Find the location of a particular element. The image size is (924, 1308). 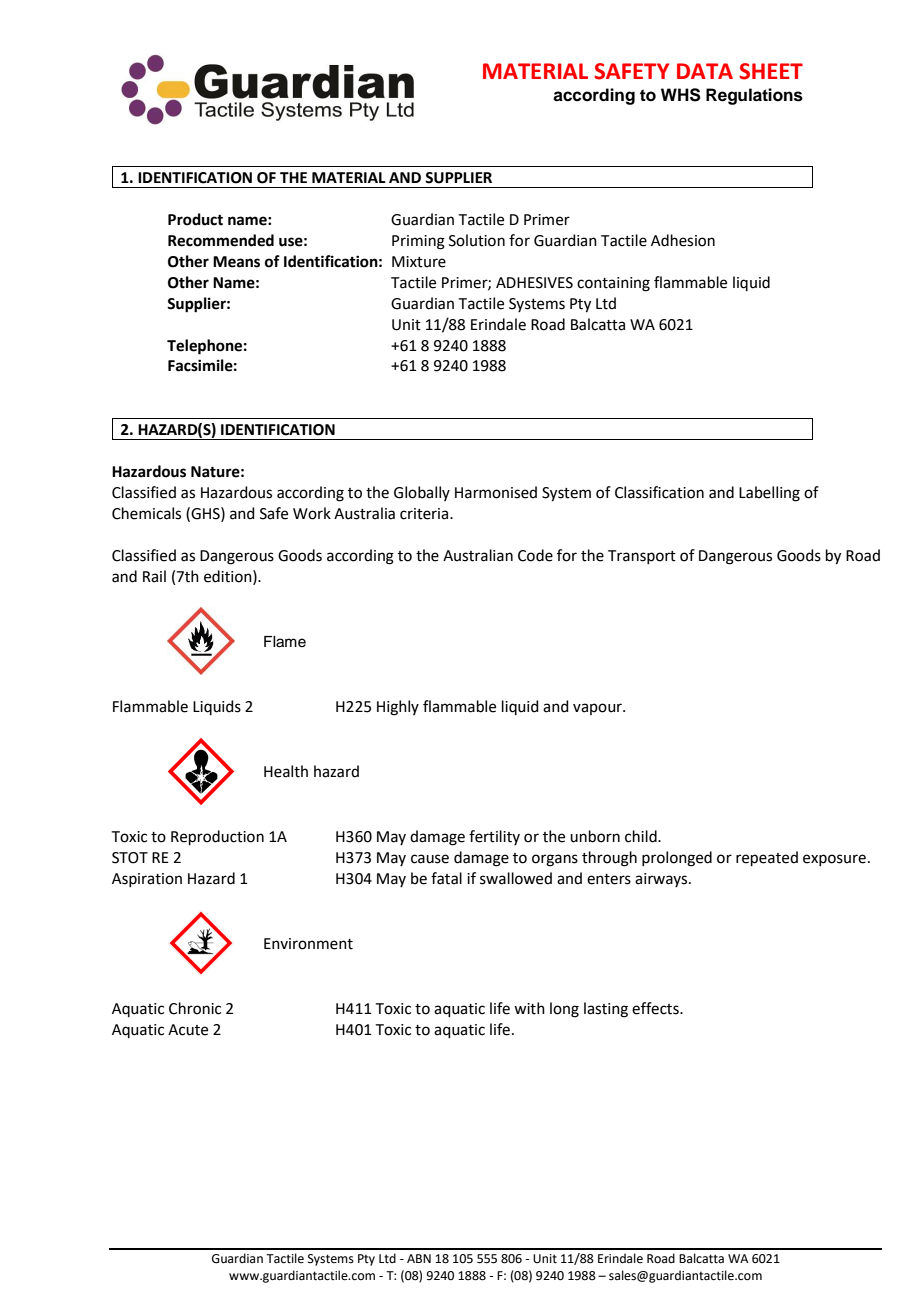

Highly is located at coordinates (398, 708).
